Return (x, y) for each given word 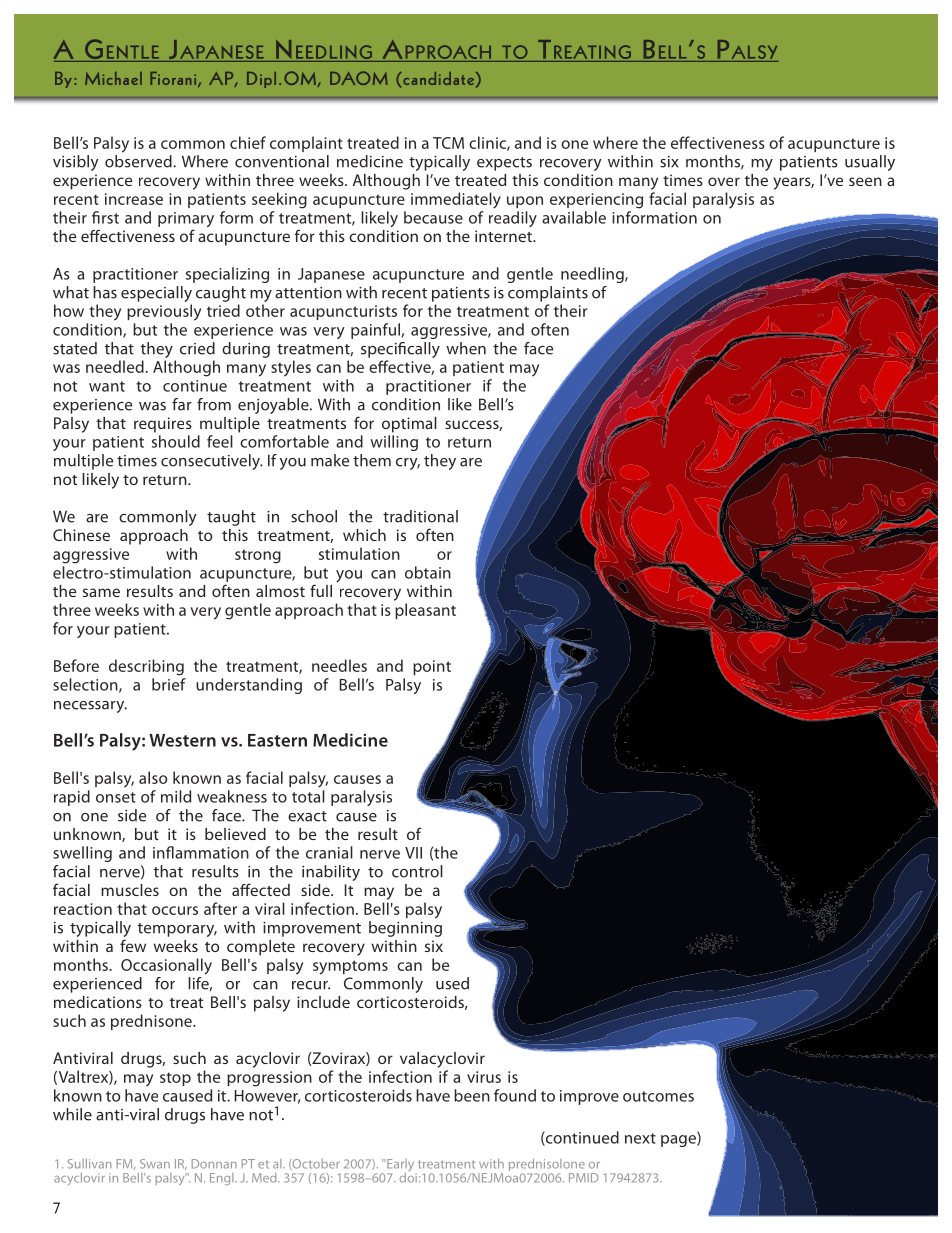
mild (176, 796)
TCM (448, 143)
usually (870, 163)
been (472, 1095)
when (466, 348)
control (417, 871)
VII (413, 853)
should (176, 441)
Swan (155, 1164)
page (679, 1141)
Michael (113, 78)
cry (408, 464)
